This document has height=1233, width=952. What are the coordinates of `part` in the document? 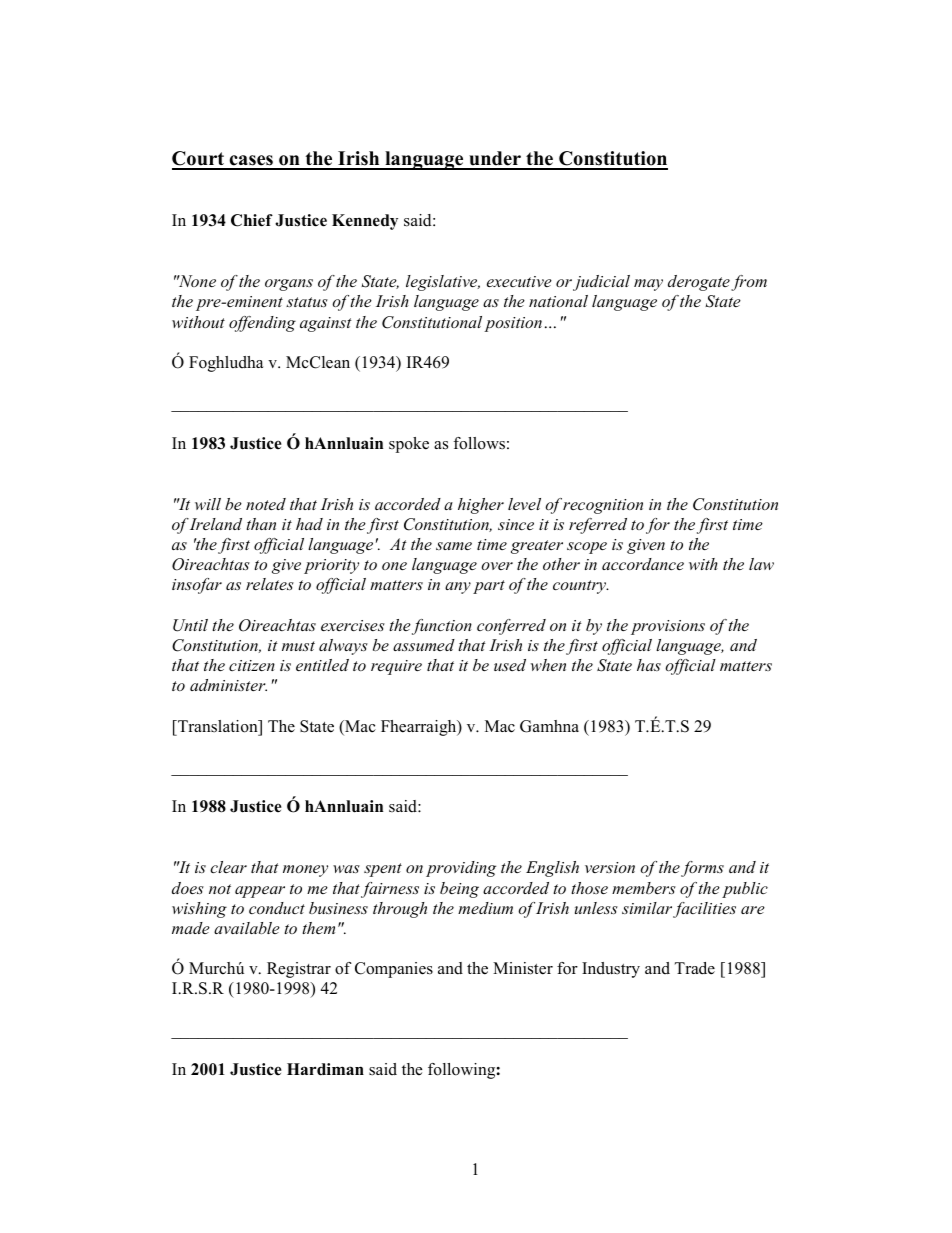 It's located at (489, 587).
